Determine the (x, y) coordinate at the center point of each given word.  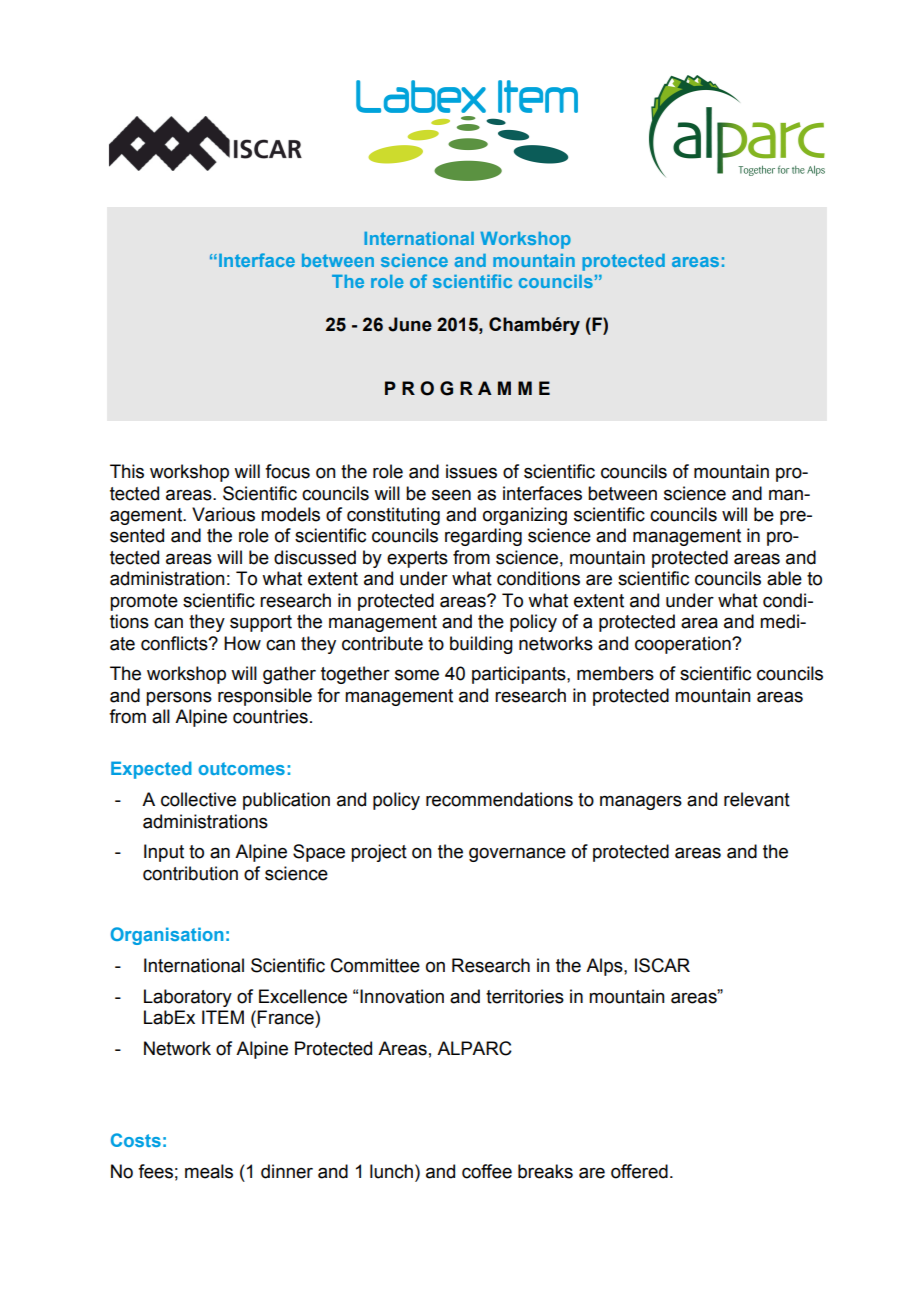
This (127, 471)
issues (471, 471)
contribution (190, 873)
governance (517, 855)
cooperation (684, 645)
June (410, 324)
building (481, 645)
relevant (757, 799)
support (261, 623)
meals (209, 1171)
